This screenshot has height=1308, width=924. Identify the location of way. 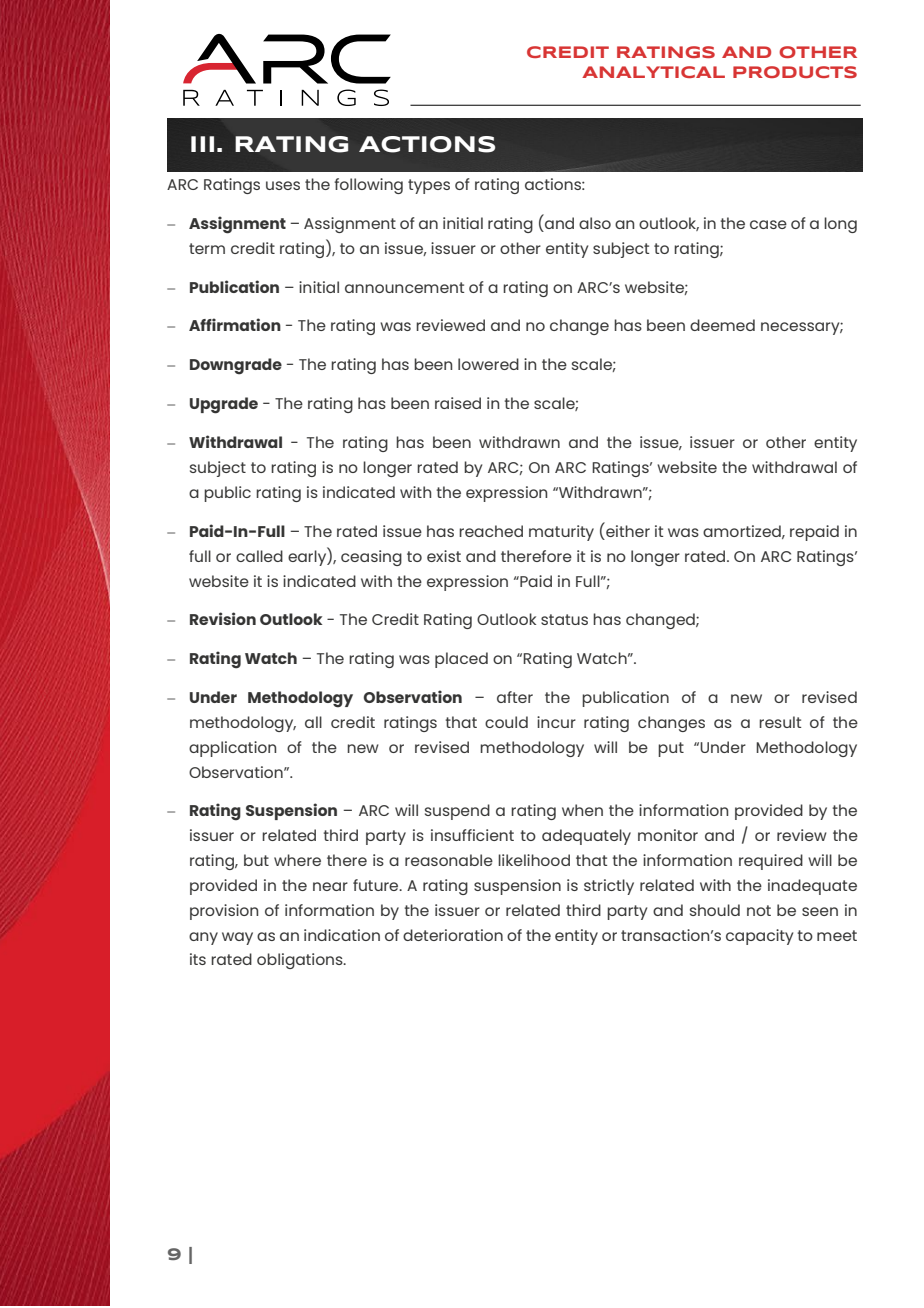
(237, 938).
